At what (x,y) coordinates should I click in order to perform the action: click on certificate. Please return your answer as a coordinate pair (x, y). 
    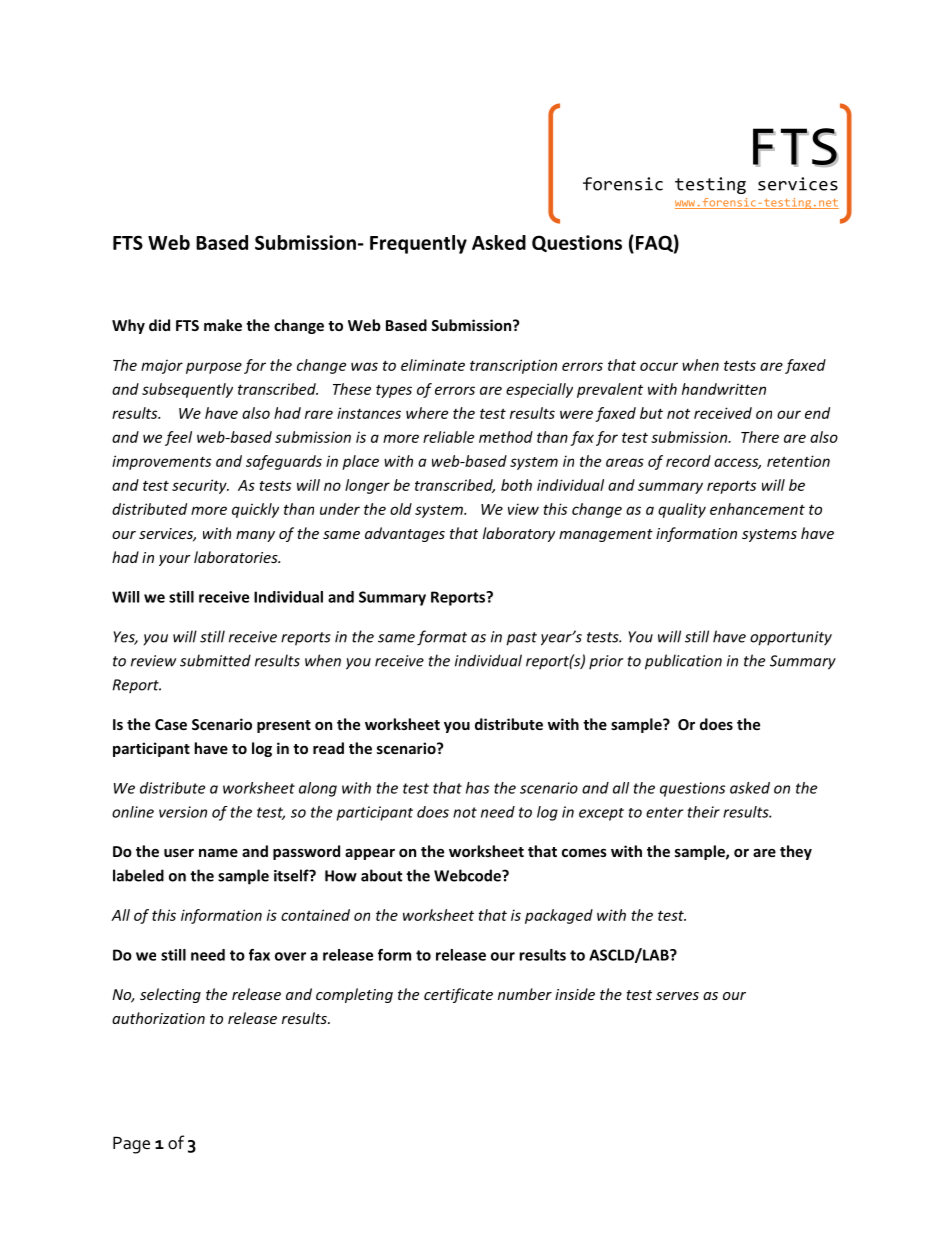
    Looking at the image, I should click on (458, 995).
